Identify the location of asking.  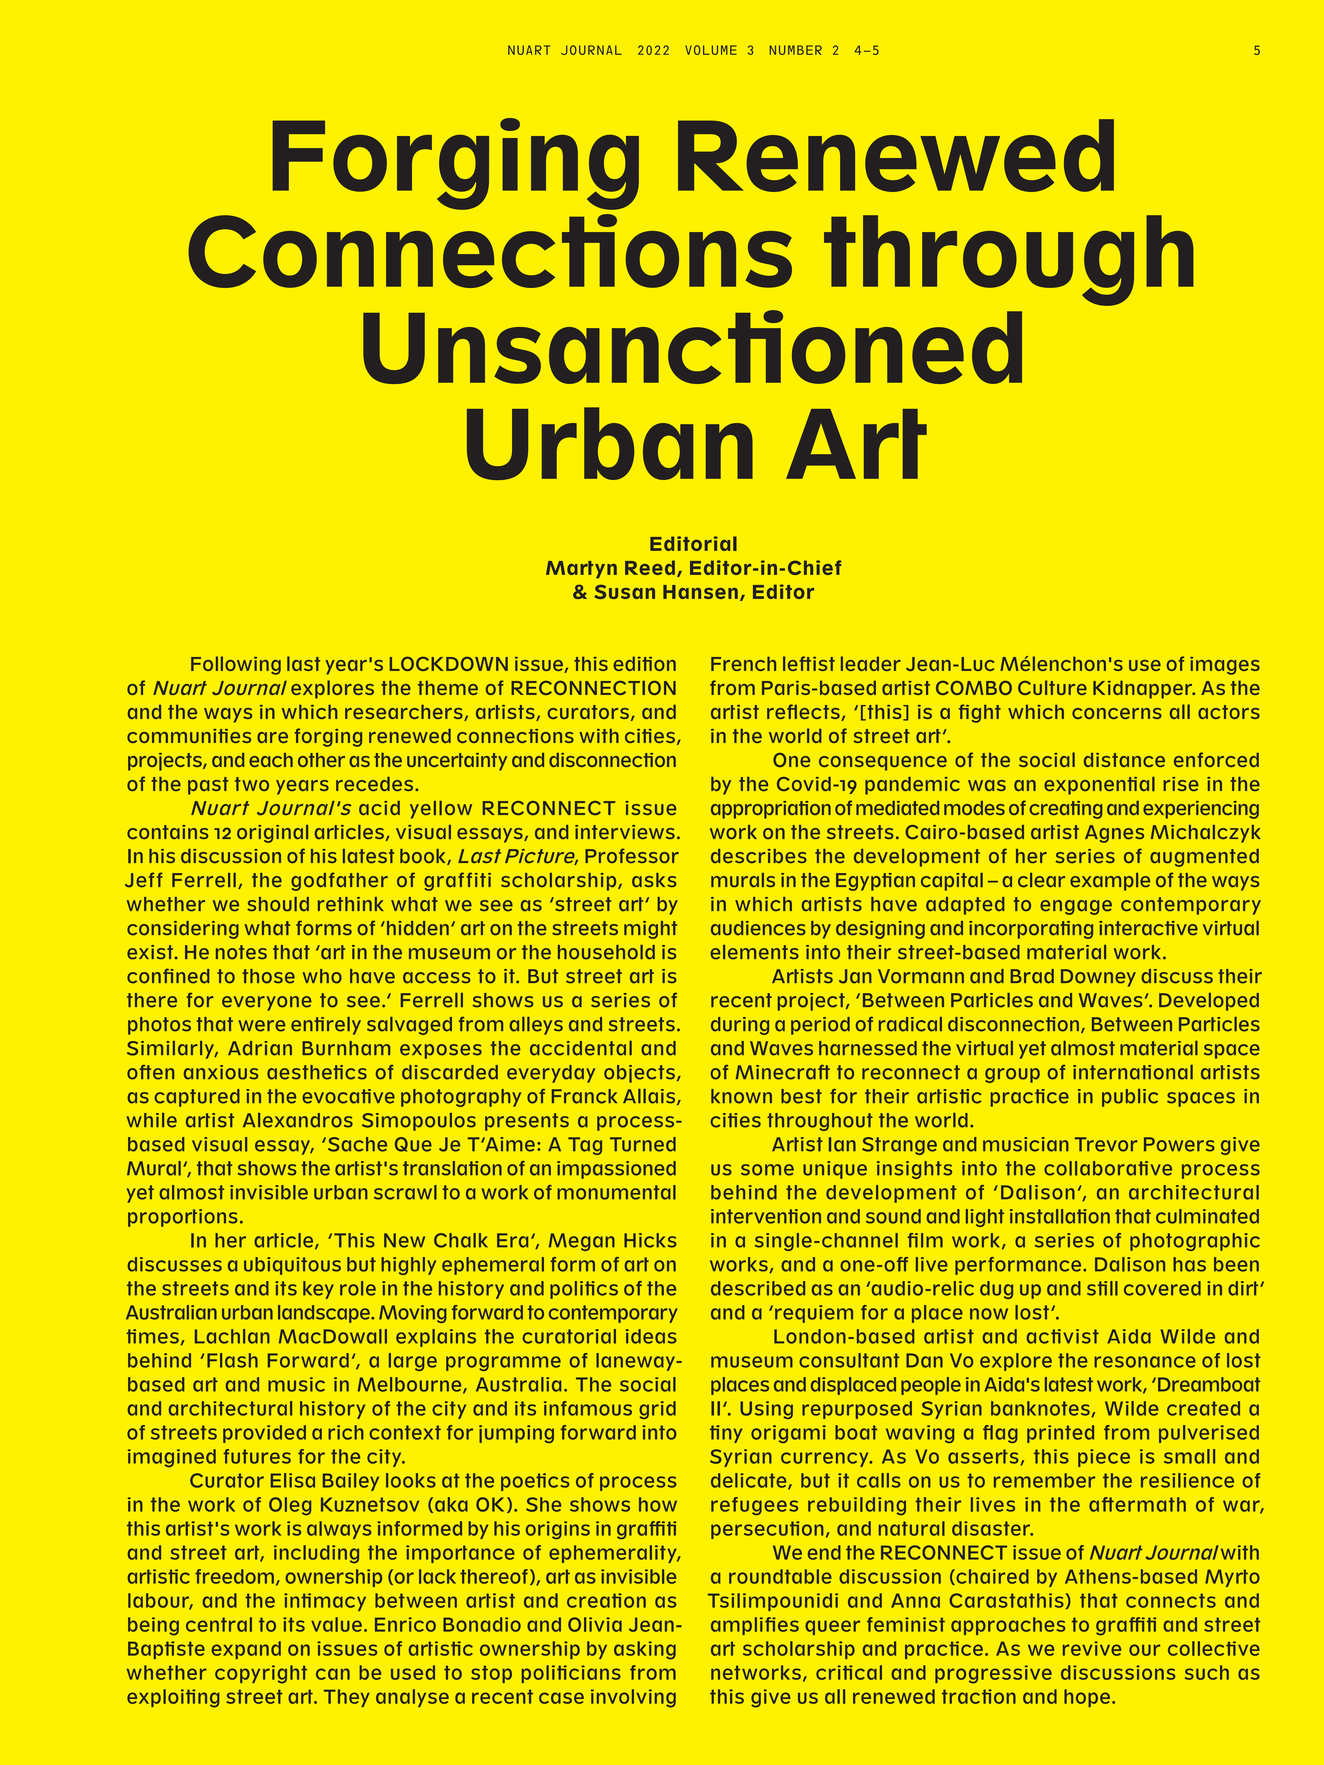
(645, 1650).
